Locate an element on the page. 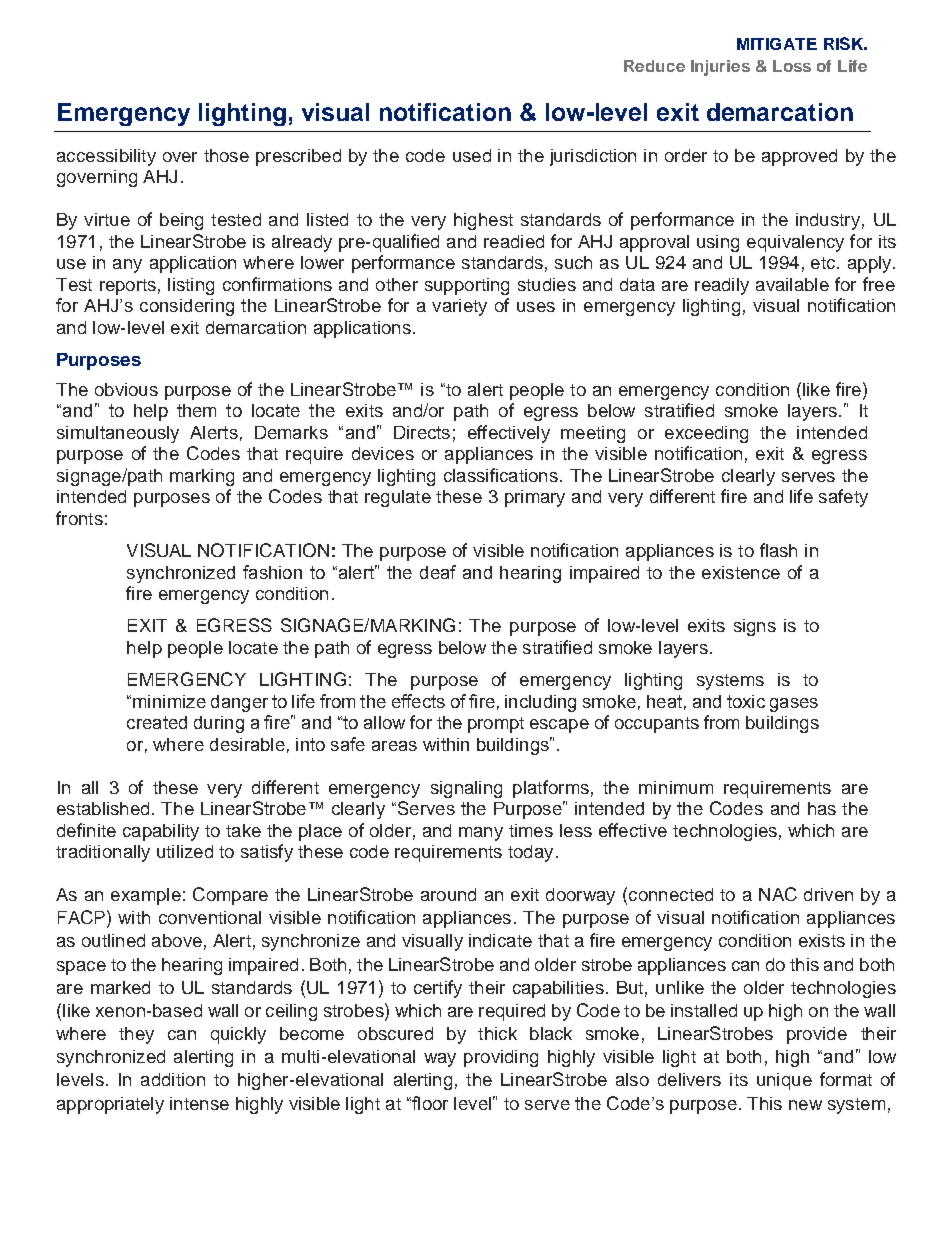 Image resolution: width=952 pixels, height=1233 pixels. unique is located at coordinates (784, 1081).
